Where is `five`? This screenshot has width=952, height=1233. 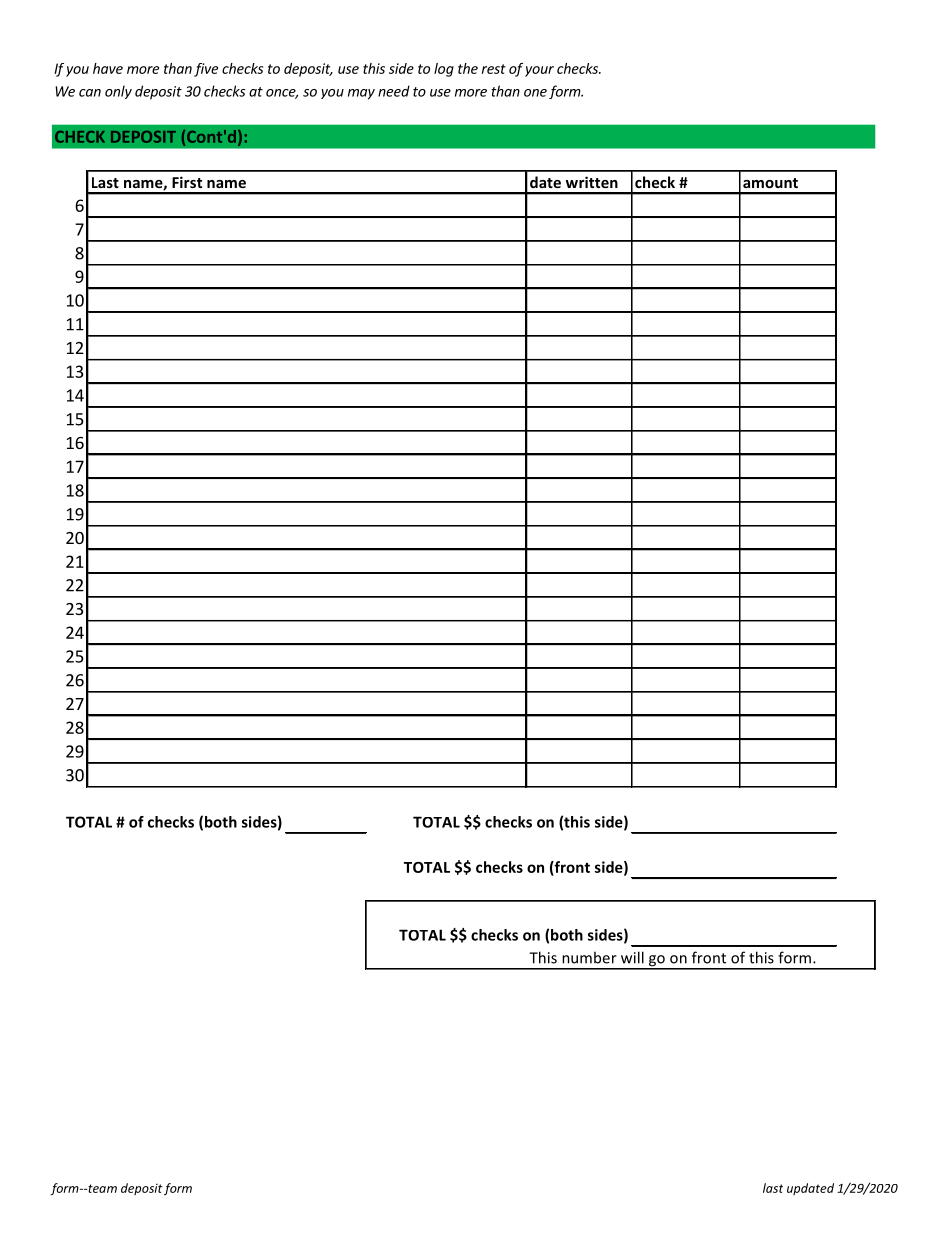
five is located at coordinates (206, 70).
